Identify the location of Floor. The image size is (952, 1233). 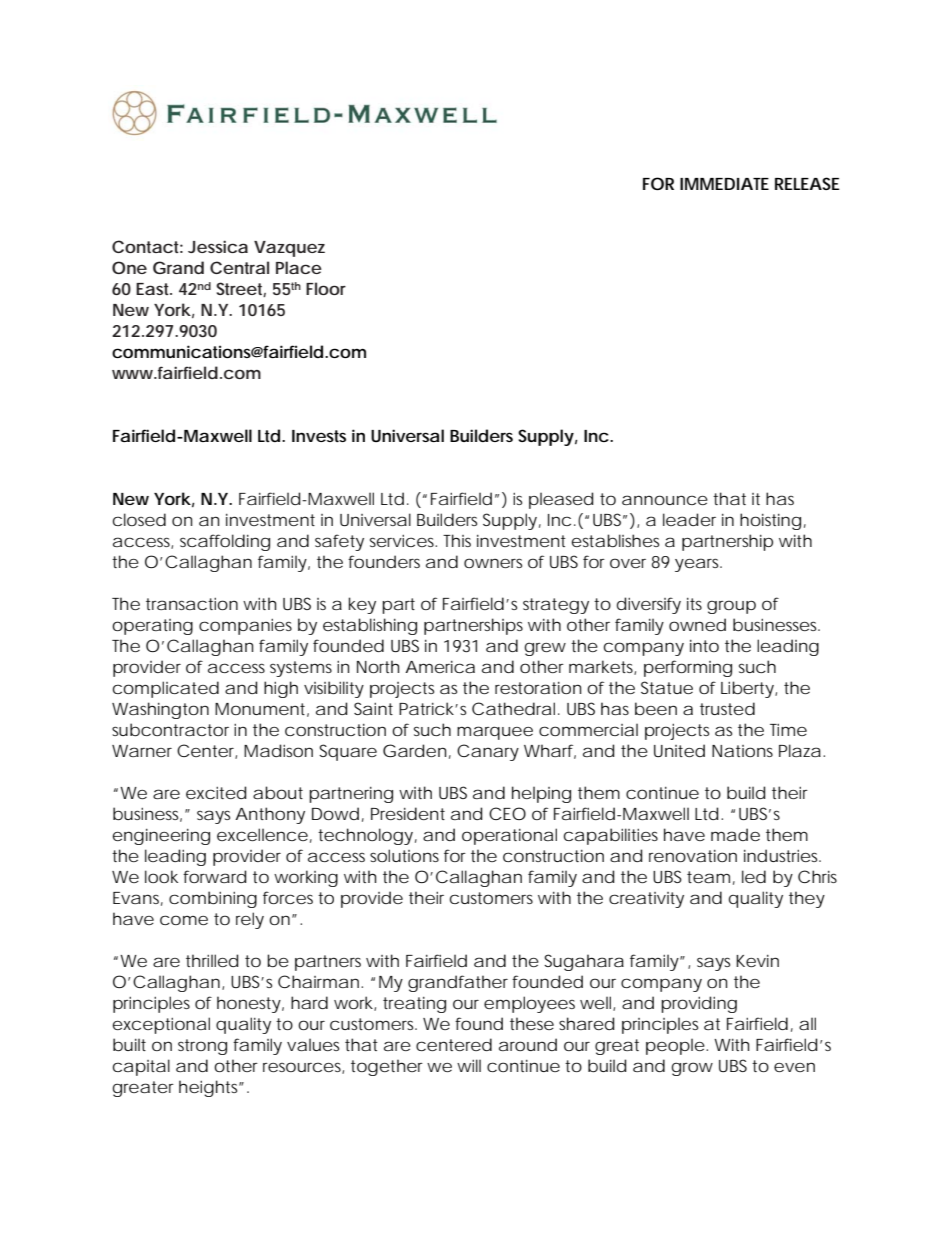
(326, 288).
